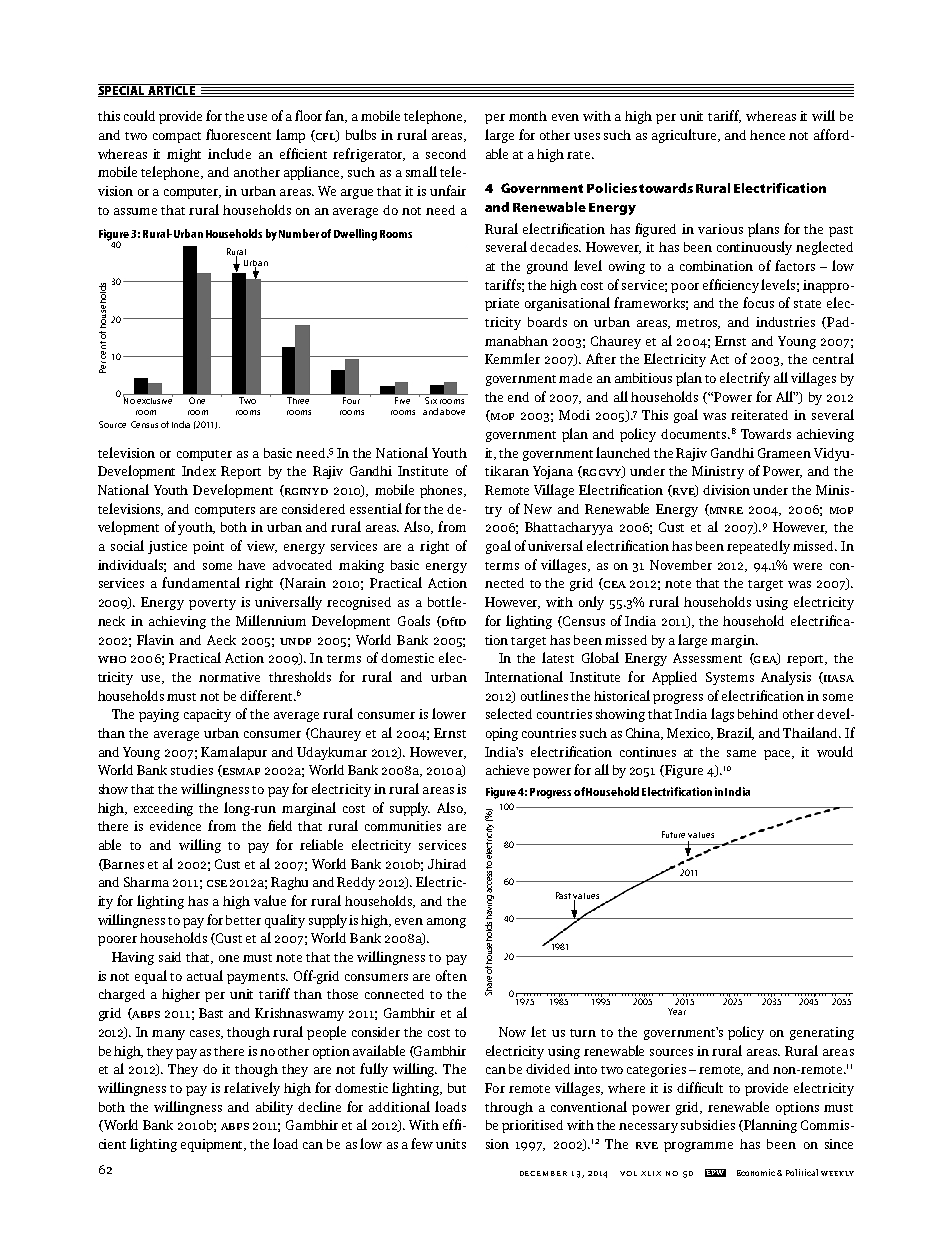 This document has width=952, height=1233. What do you see at coordinates (558, 657) in the document?
I see `latest` at bounding box center [558, 657].
